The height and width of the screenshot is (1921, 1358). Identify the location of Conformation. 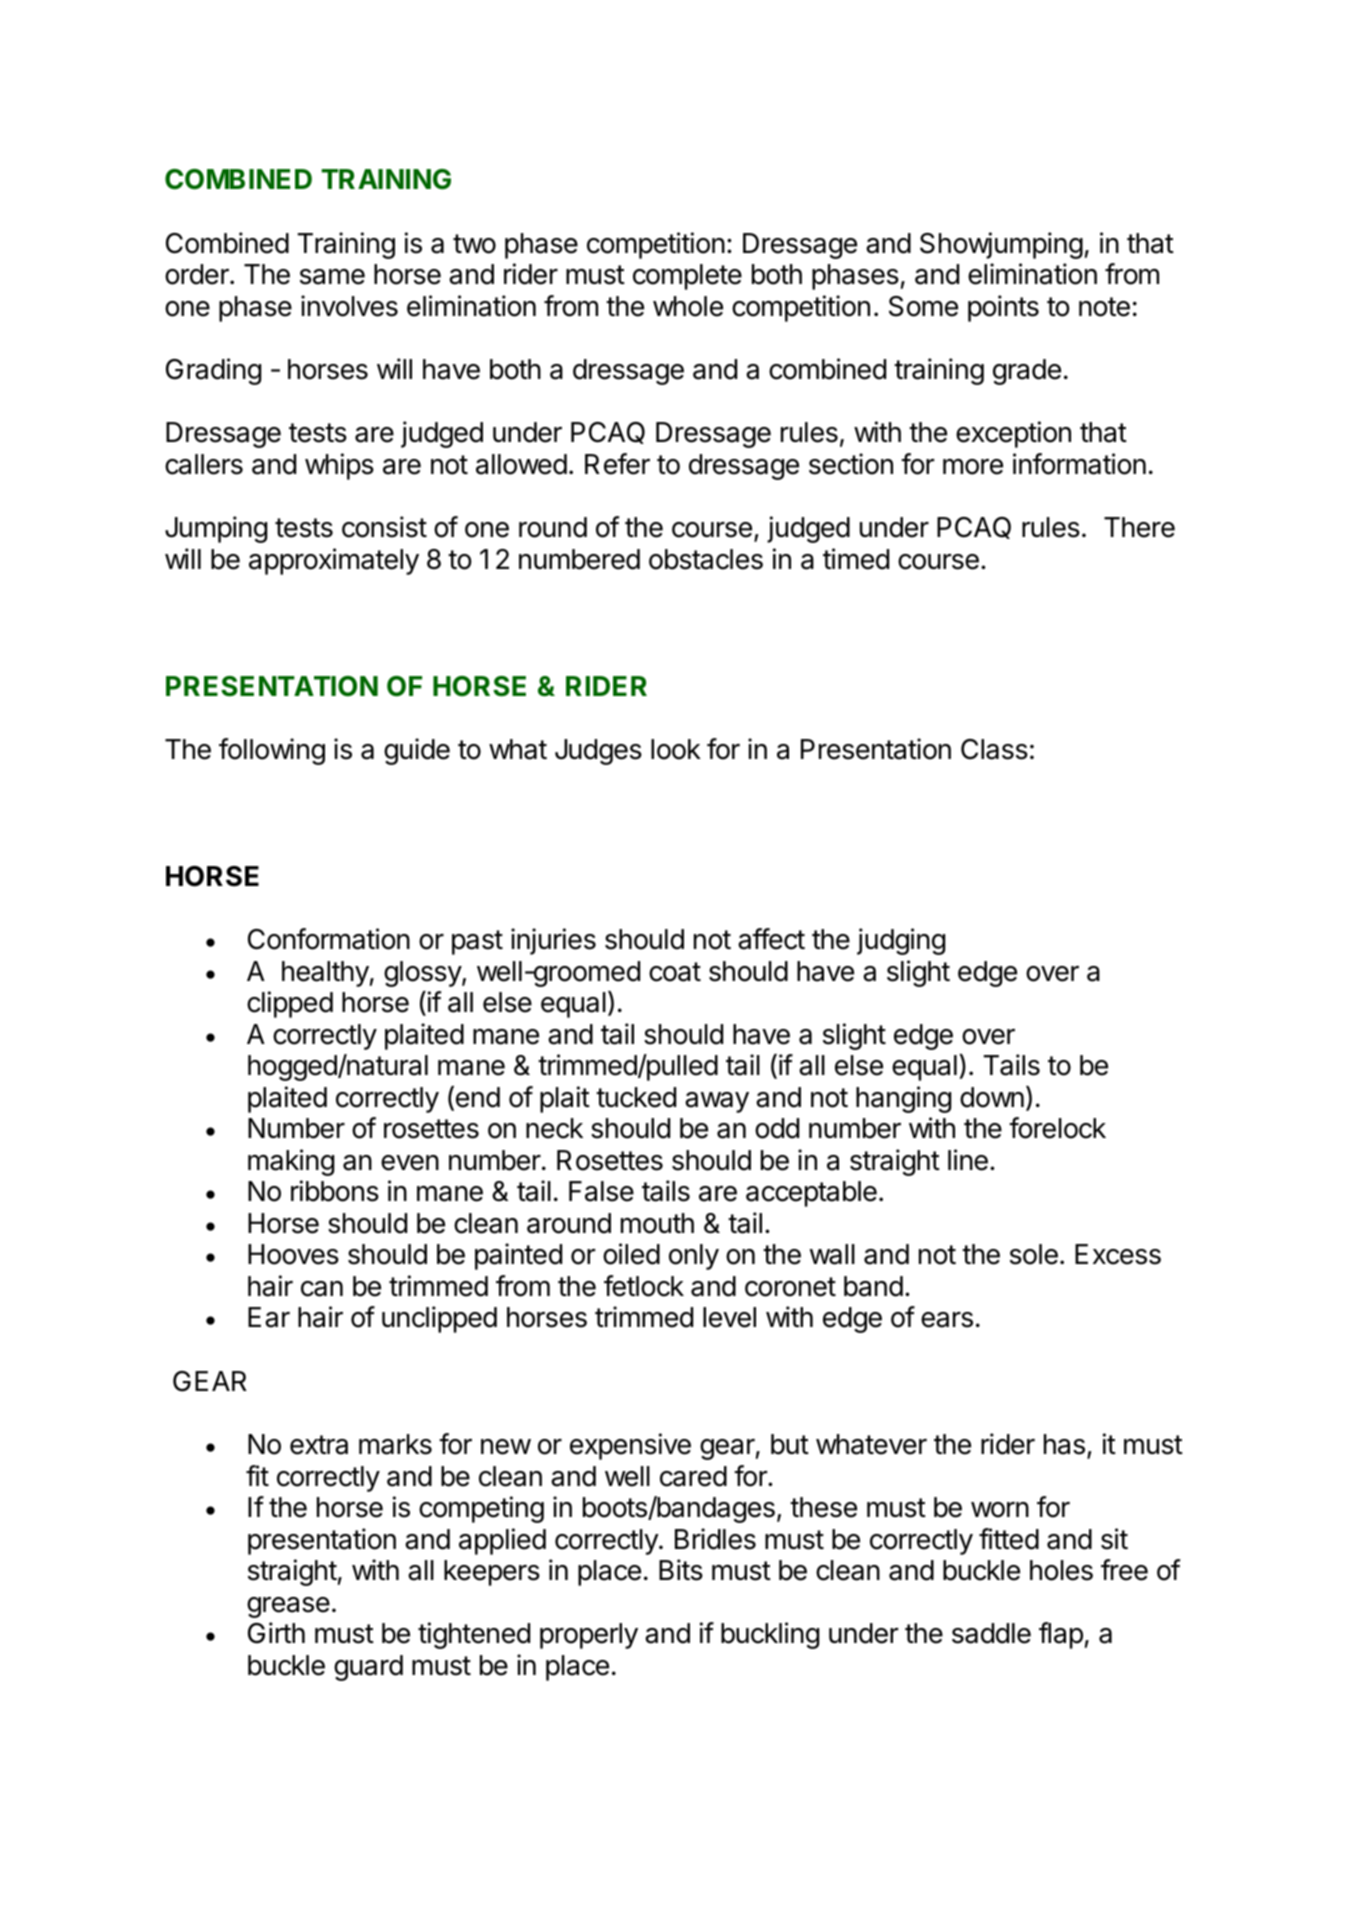
(329, 939).
